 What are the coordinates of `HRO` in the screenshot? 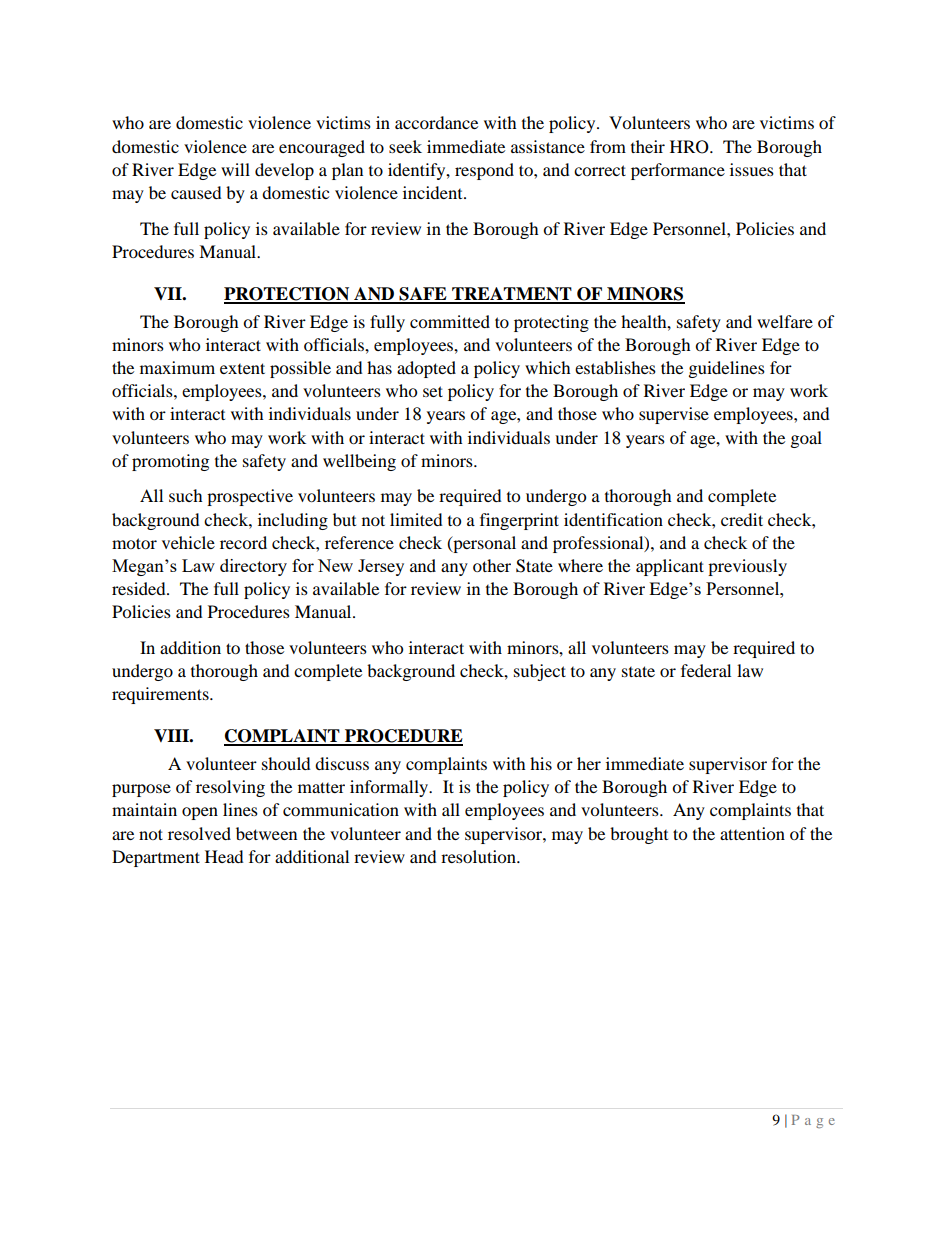 It's located at (690, 147).
